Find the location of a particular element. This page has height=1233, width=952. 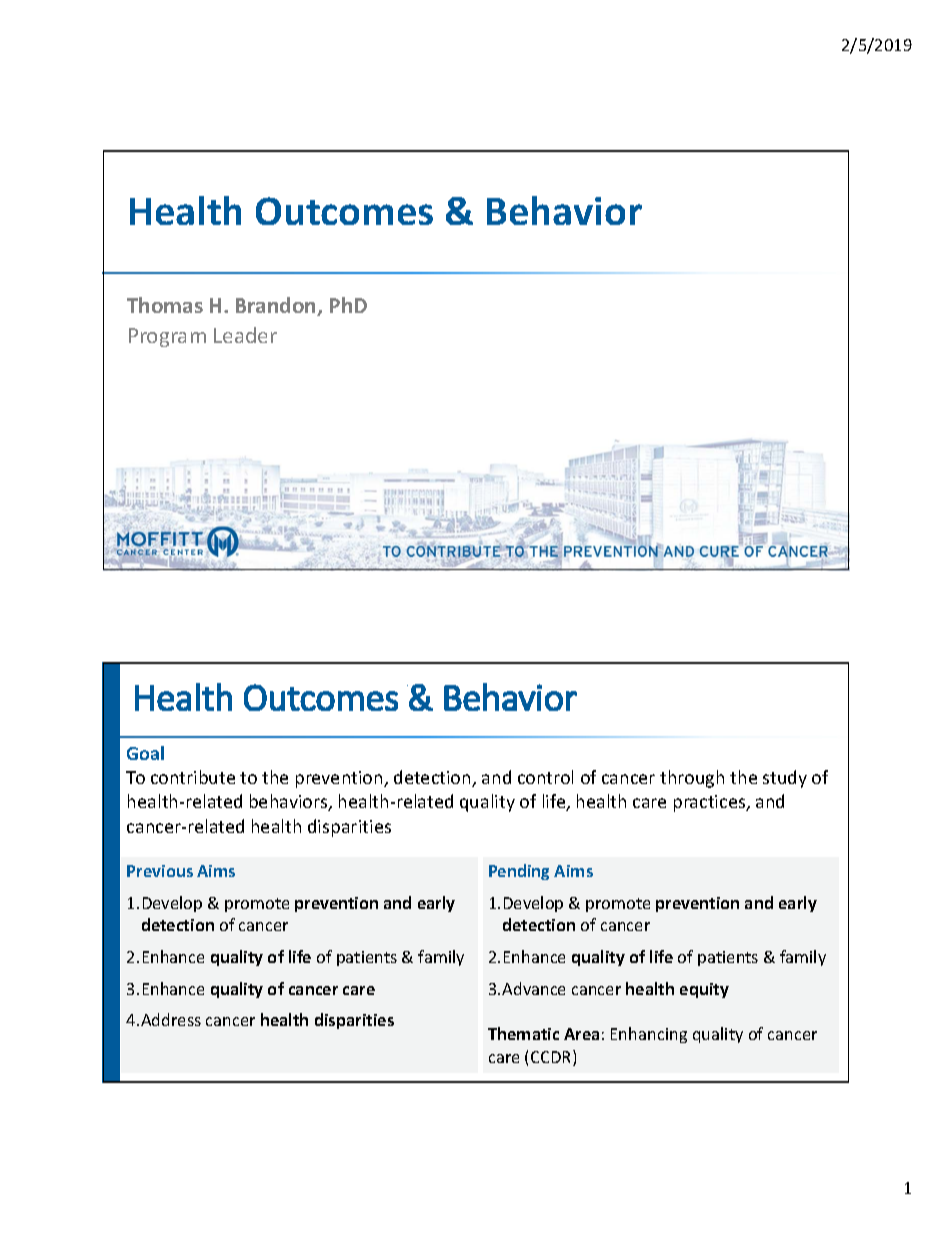

Goal is located at coordinates (145, 753).
